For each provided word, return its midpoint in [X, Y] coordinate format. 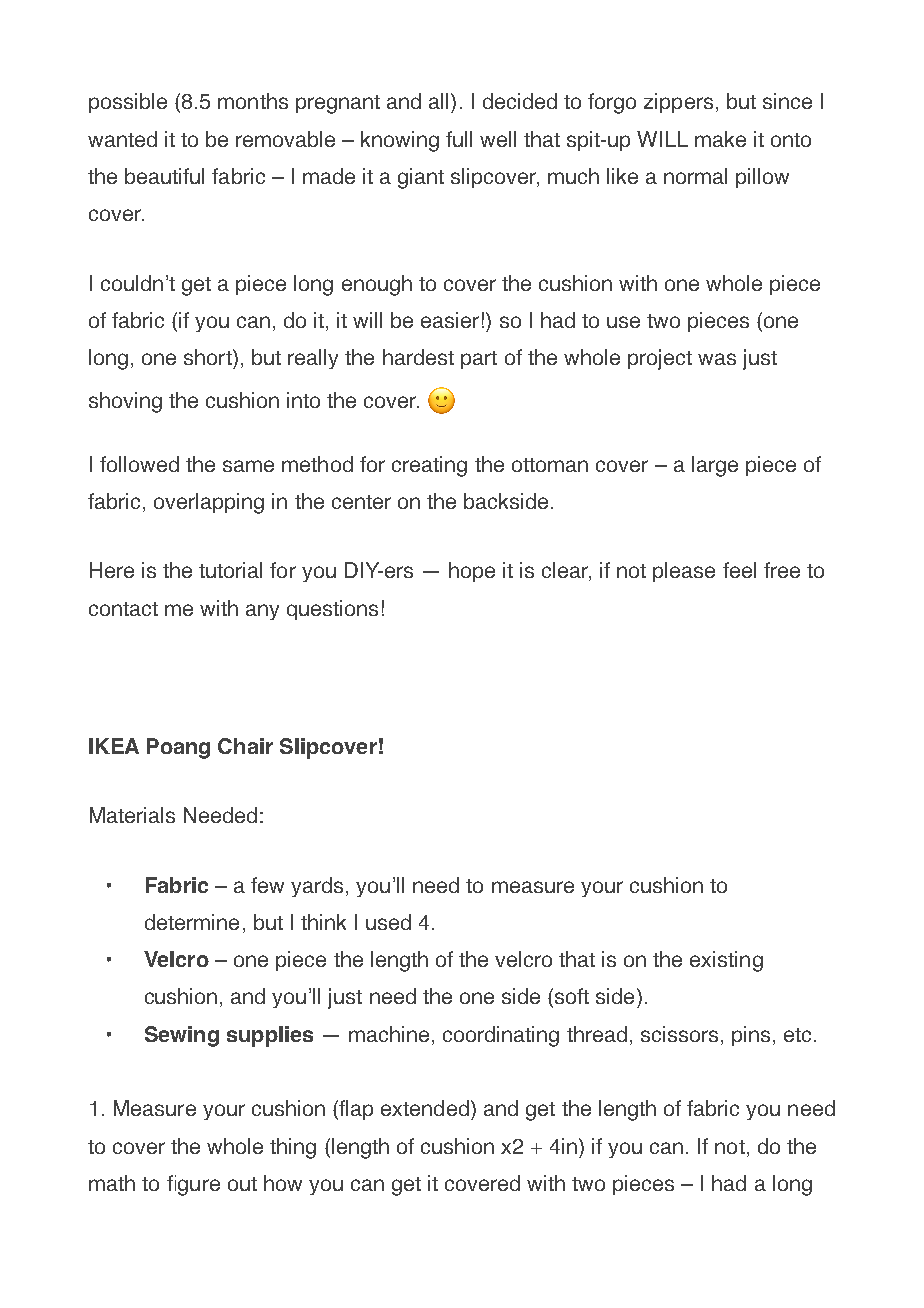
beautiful [164, 176]
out [242, 1184]
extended [425, 1108]
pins [751, 1036]
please [684, 572]
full [459, 139]
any [262, 612]
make [720, 139]
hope [472, 572]
